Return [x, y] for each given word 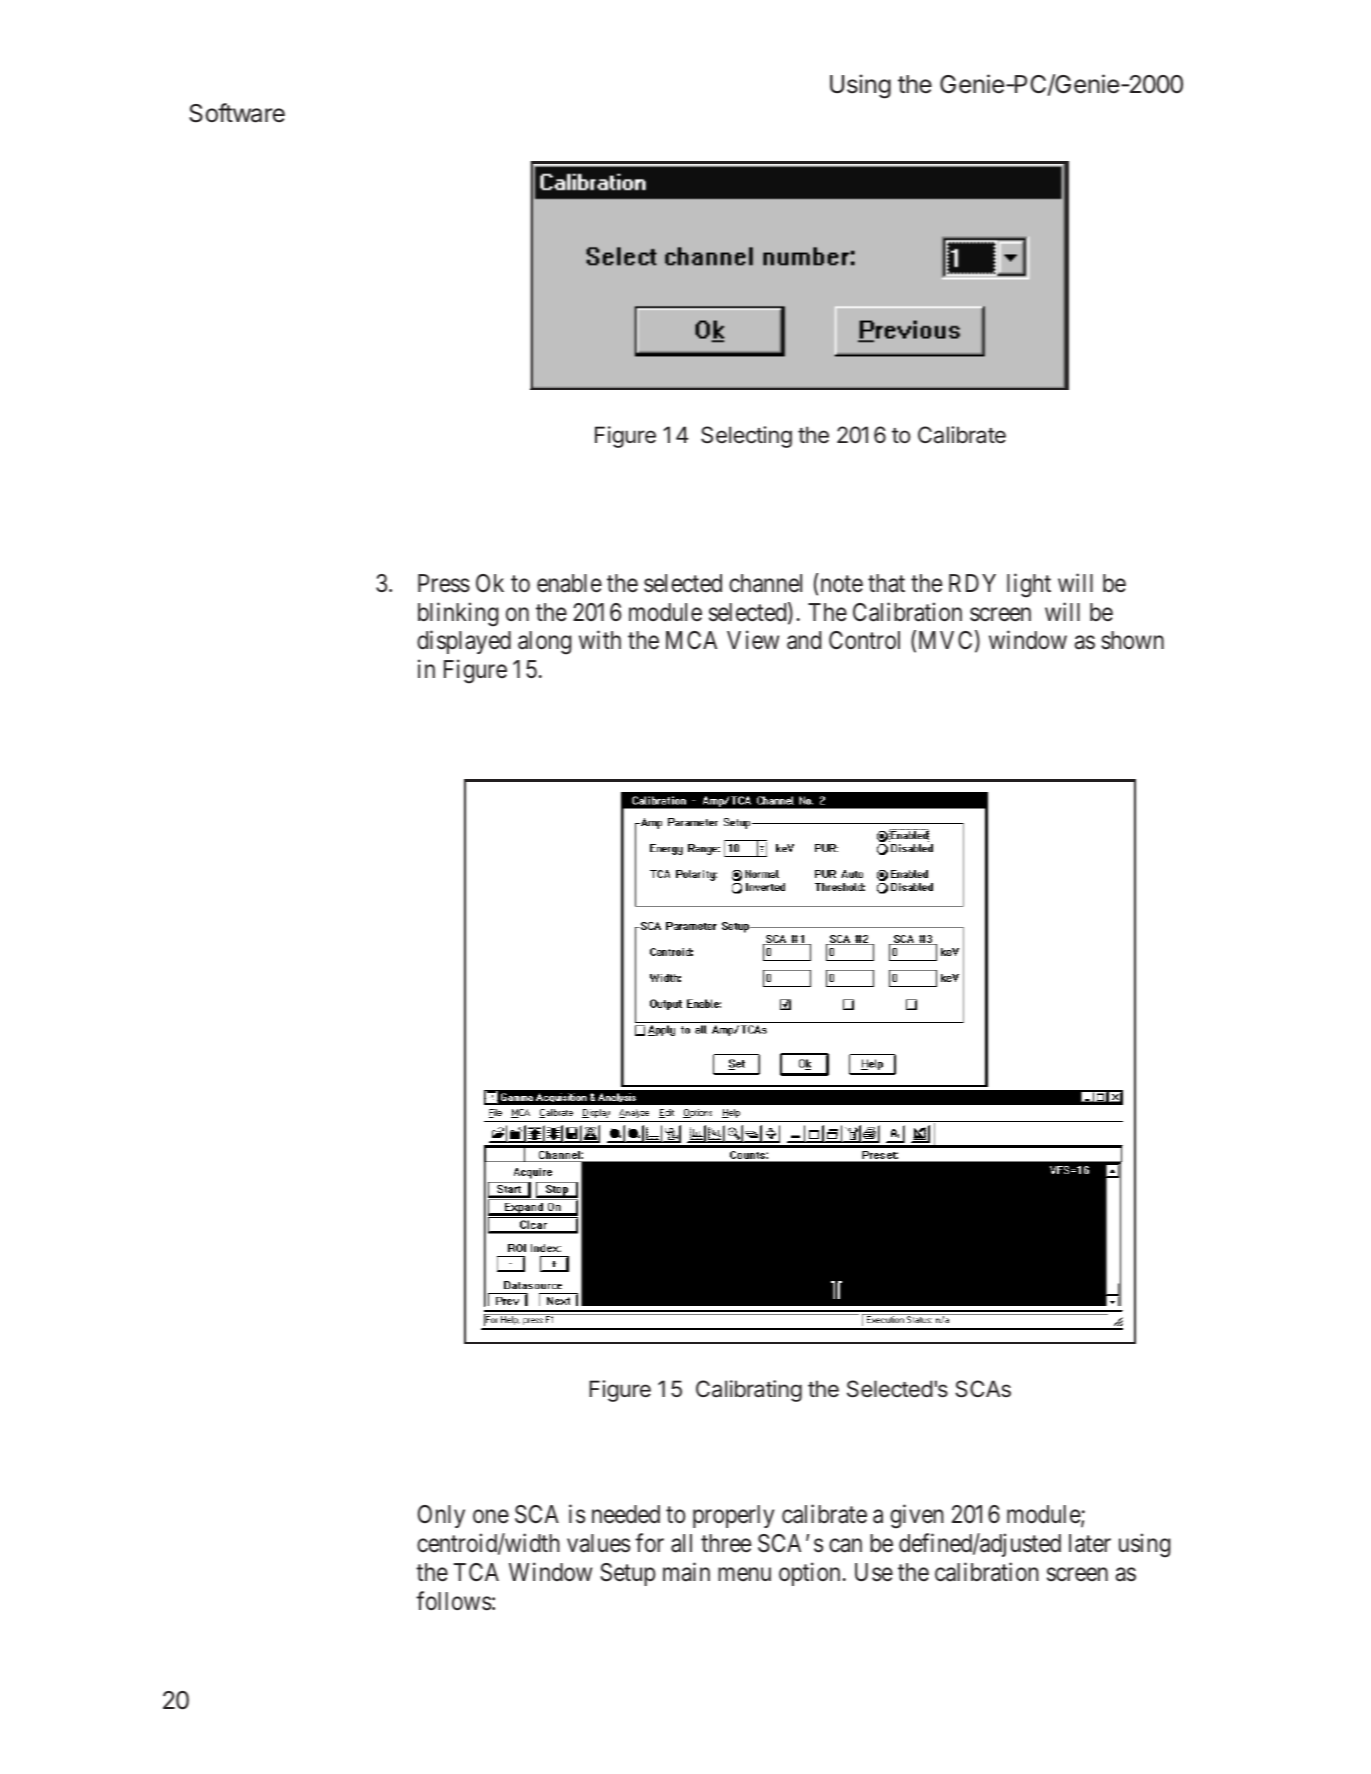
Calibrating [749, 1391]
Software [237, 113]
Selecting [746, 437]
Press [444, 583]
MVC [945, 640]
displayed [464, 642]
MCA [691, 640]
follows [454, 1601]
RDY [972, 583]
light [1029, 585]
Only [441, 1516]
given [917, 1517]
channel [765, 583]
